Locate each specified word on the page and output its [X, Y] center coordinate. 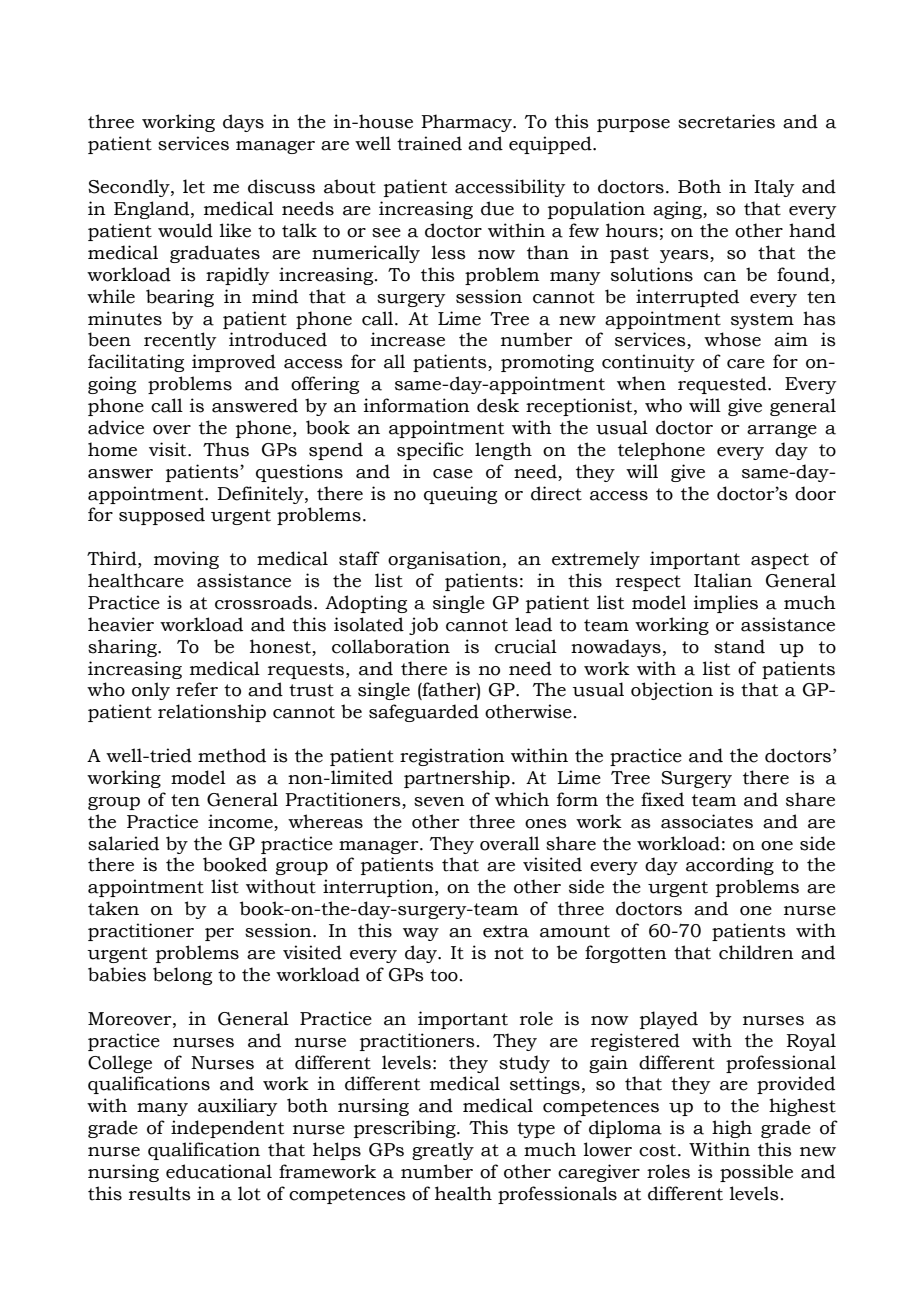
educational [219, 1171]
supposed [162, 516]
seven [439, 802]
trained [429, 143]
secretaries [726, 121]
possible [756, 1173]
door [815, 493]
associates [707, 821]
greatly [443, 1151]
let [194, 186]
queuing [460, 495]
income [241, 822]
